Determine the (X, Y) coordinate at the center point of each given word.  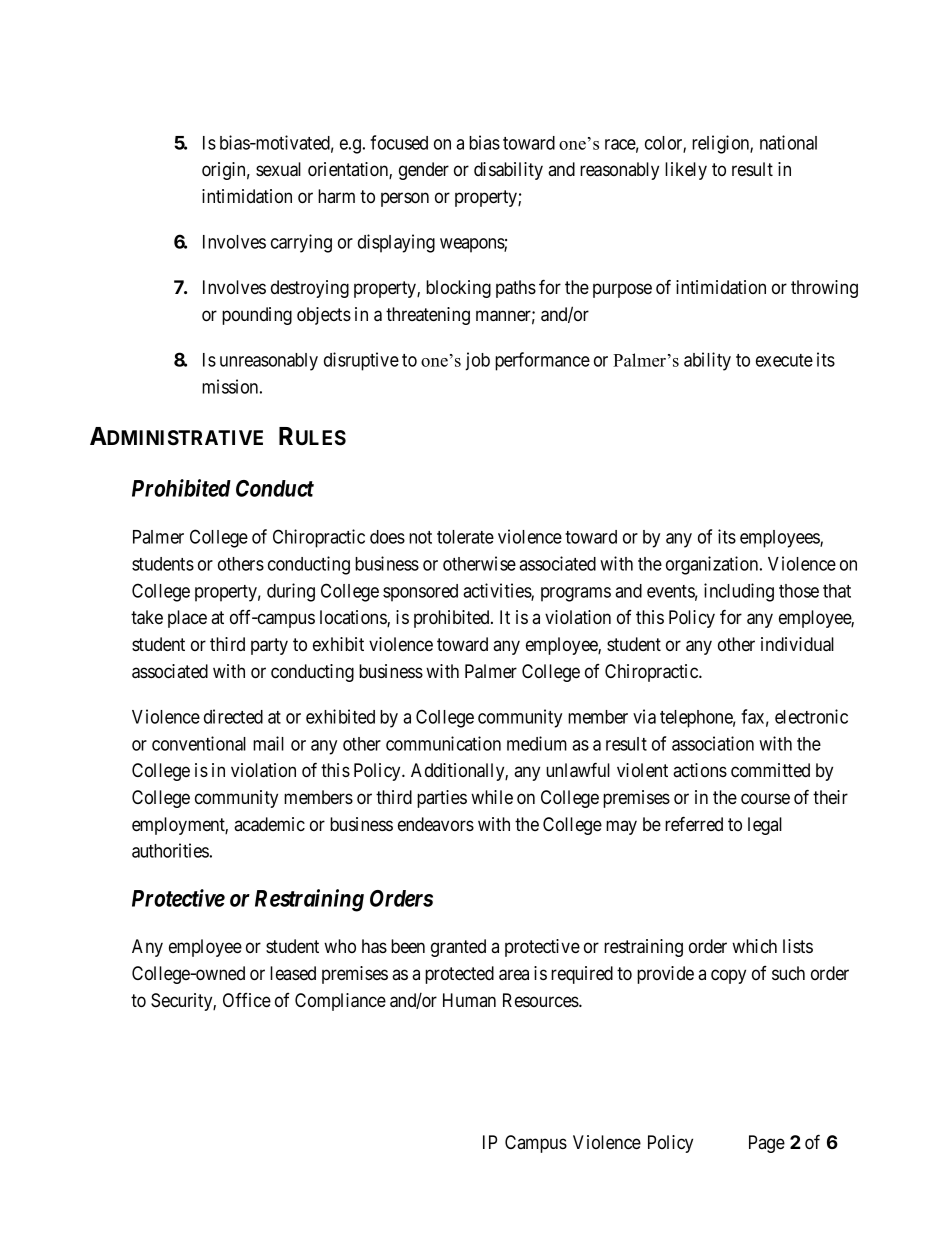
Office (247, 1000)
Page (767, 1144)
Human (469, 1000)
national (788, 142)
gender (424, 171)
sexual (278, 169)
